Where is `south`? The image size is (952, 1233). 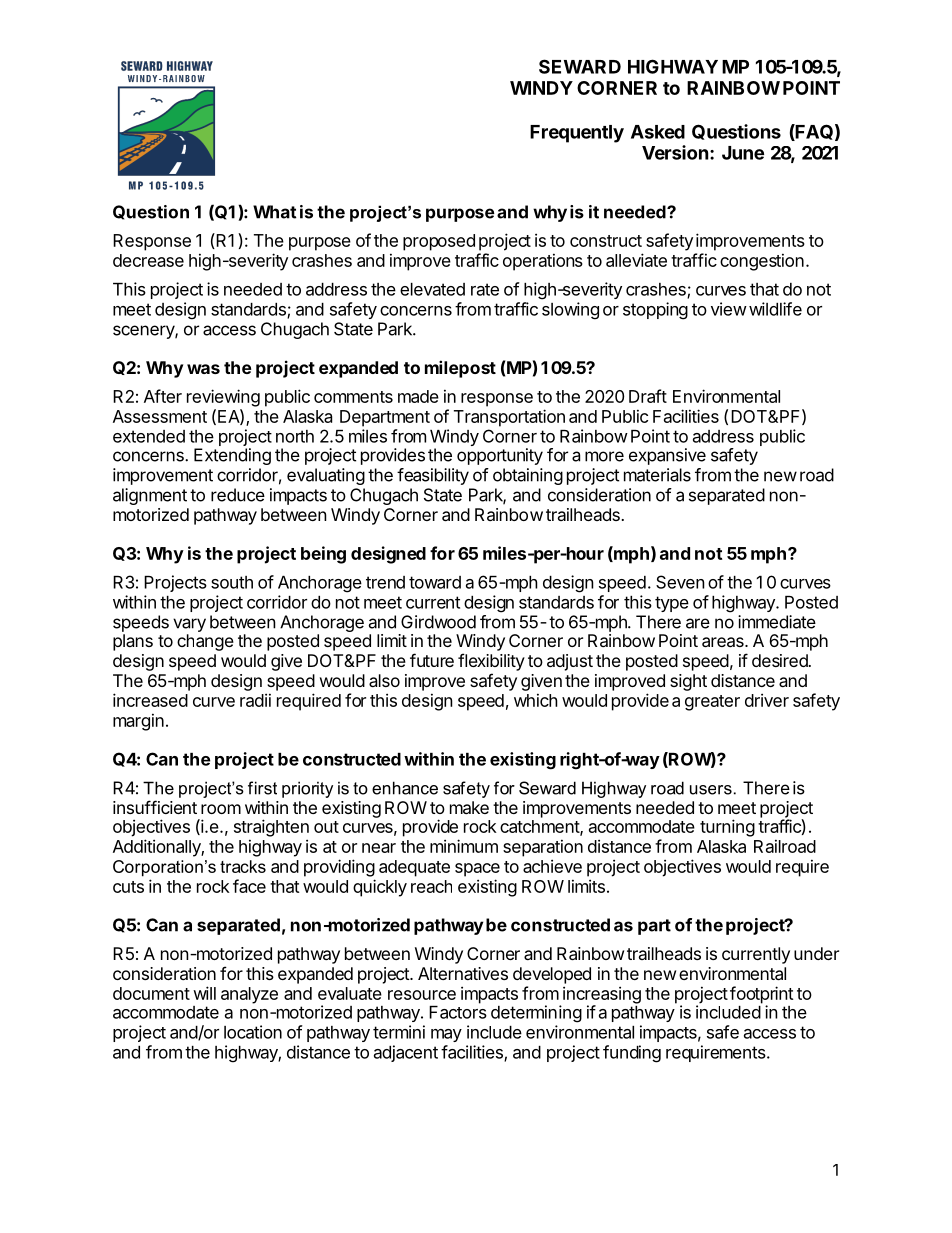 south is located at coordinates (232, 582).
